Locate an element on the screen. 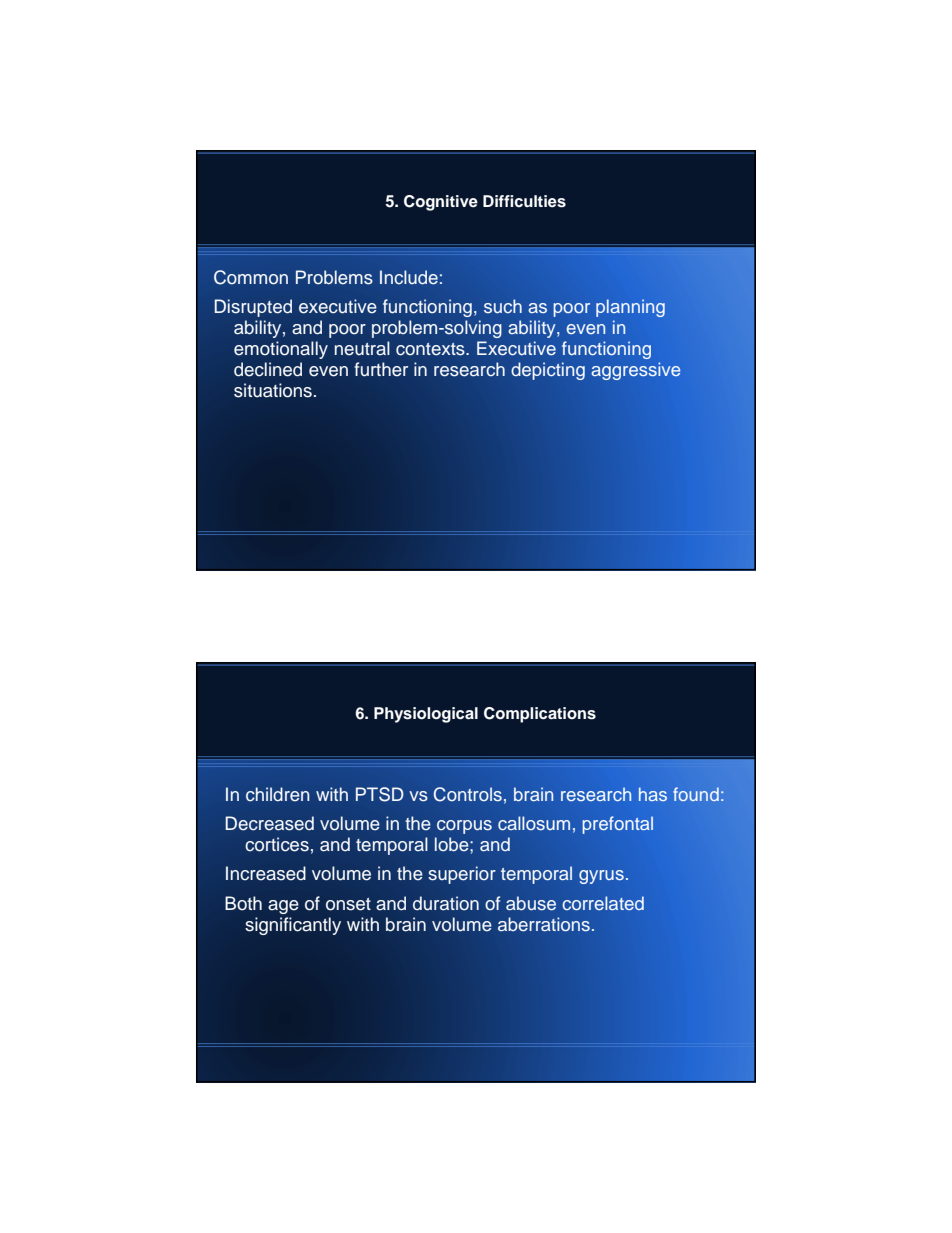  Complications is located at coordinates (540, 715).
